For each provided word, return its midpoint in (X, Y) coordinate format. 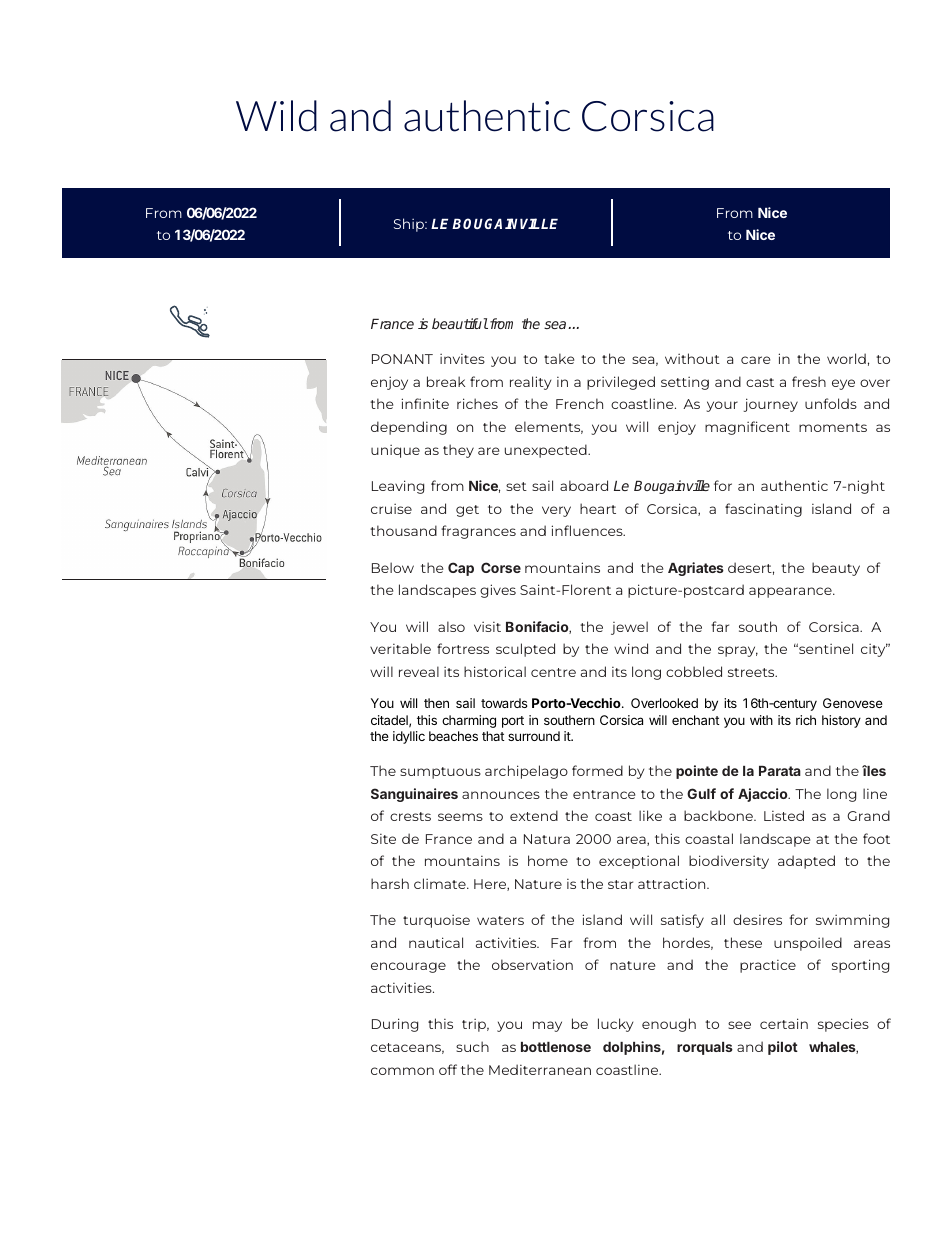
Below (393, 567)
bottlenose (556, 1047)
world (846, 358)
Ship (410, 225)
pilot (783, 1048)
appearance (791, 592)
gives (498, 591)
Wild (276, 116)
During (395, 1025)
